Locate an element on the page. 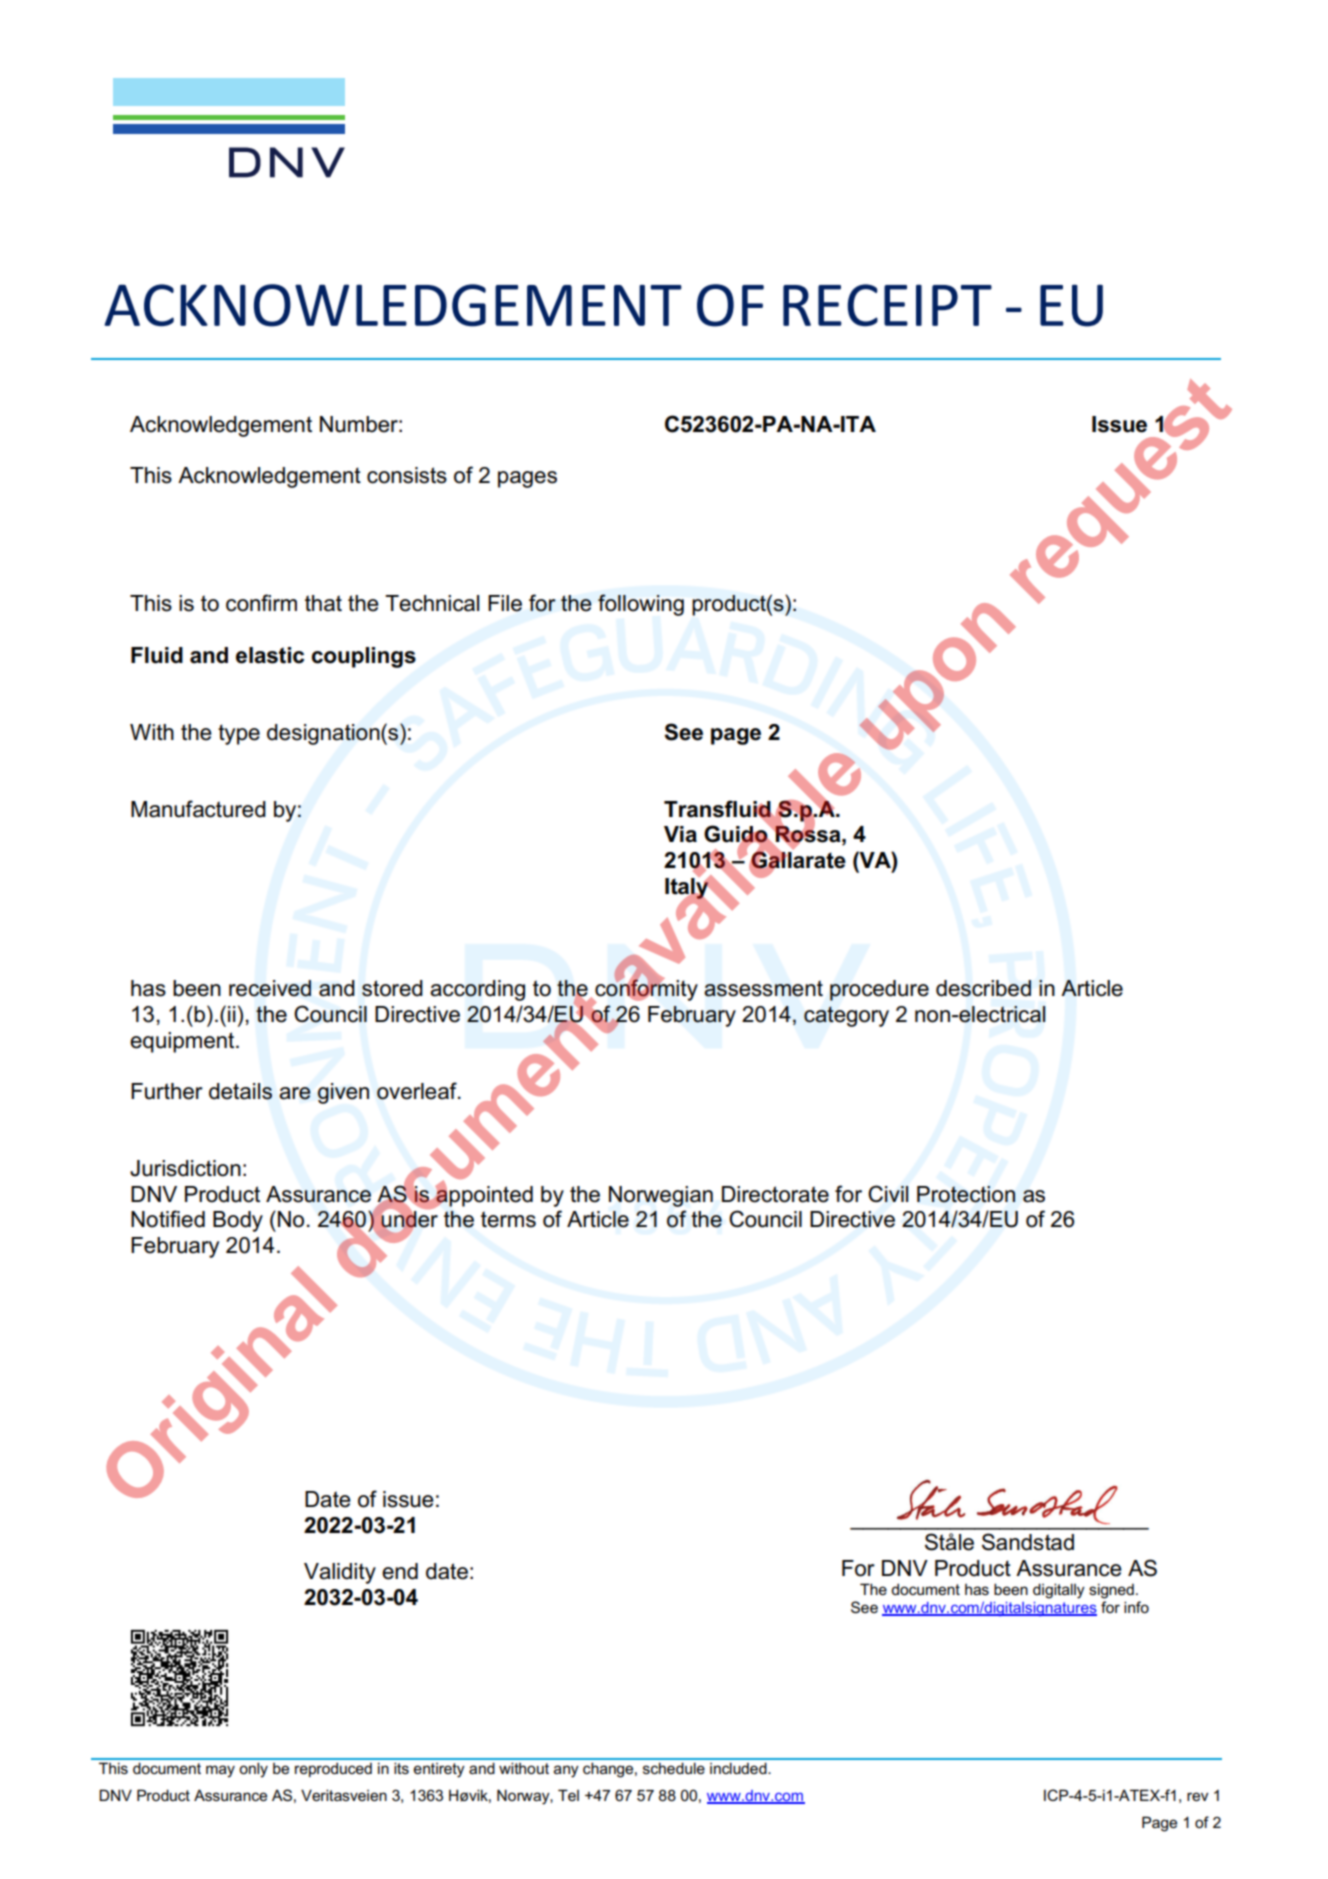  assessment is located at coordinates (763, 988).
